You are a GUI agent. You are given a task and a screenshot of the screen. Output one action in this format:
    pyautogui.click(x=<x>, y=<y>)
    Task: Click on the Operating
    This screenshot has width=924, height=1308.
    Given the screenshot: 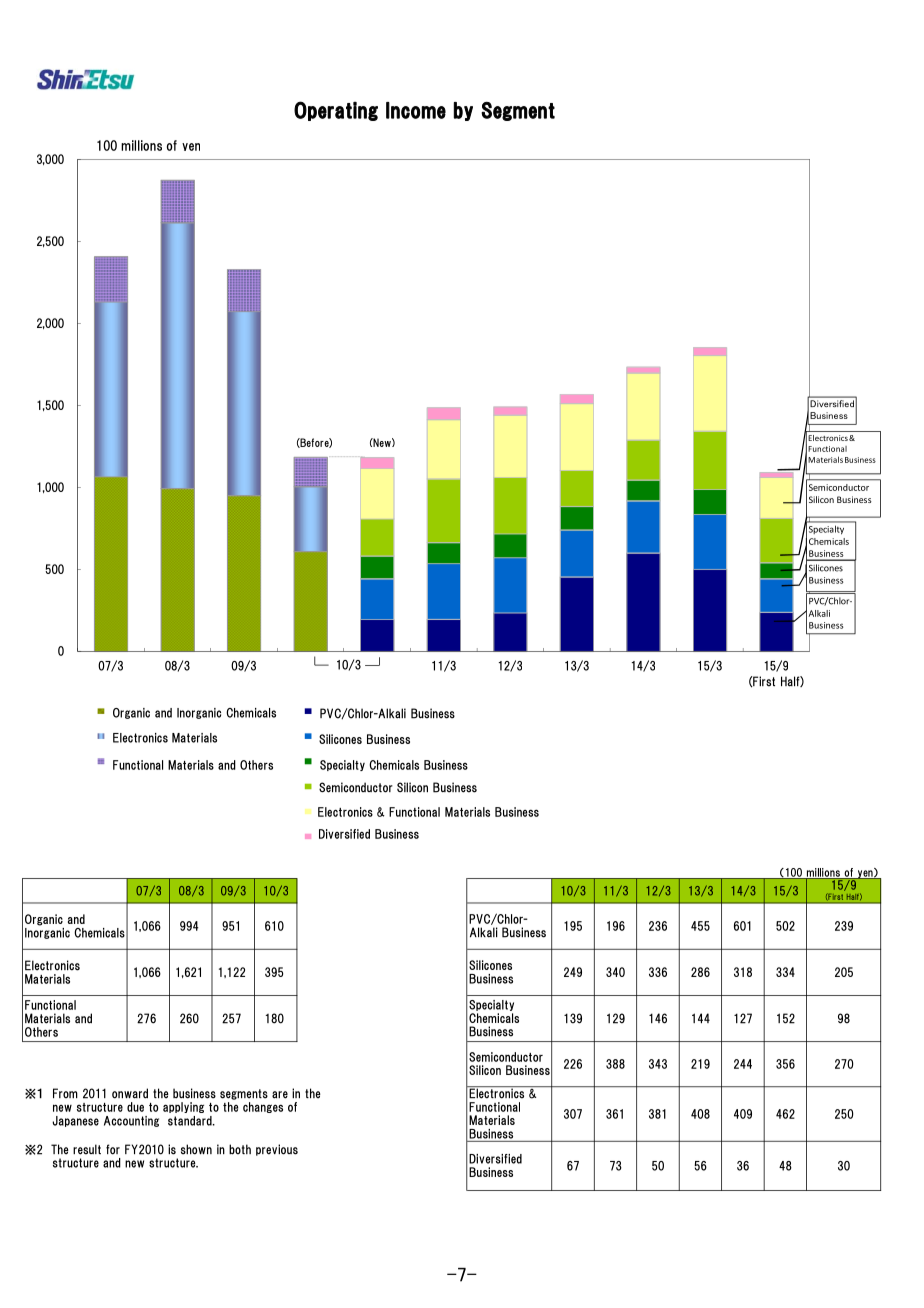 What is the action you would take?
    pyautogui.click(x=336, y=111)
